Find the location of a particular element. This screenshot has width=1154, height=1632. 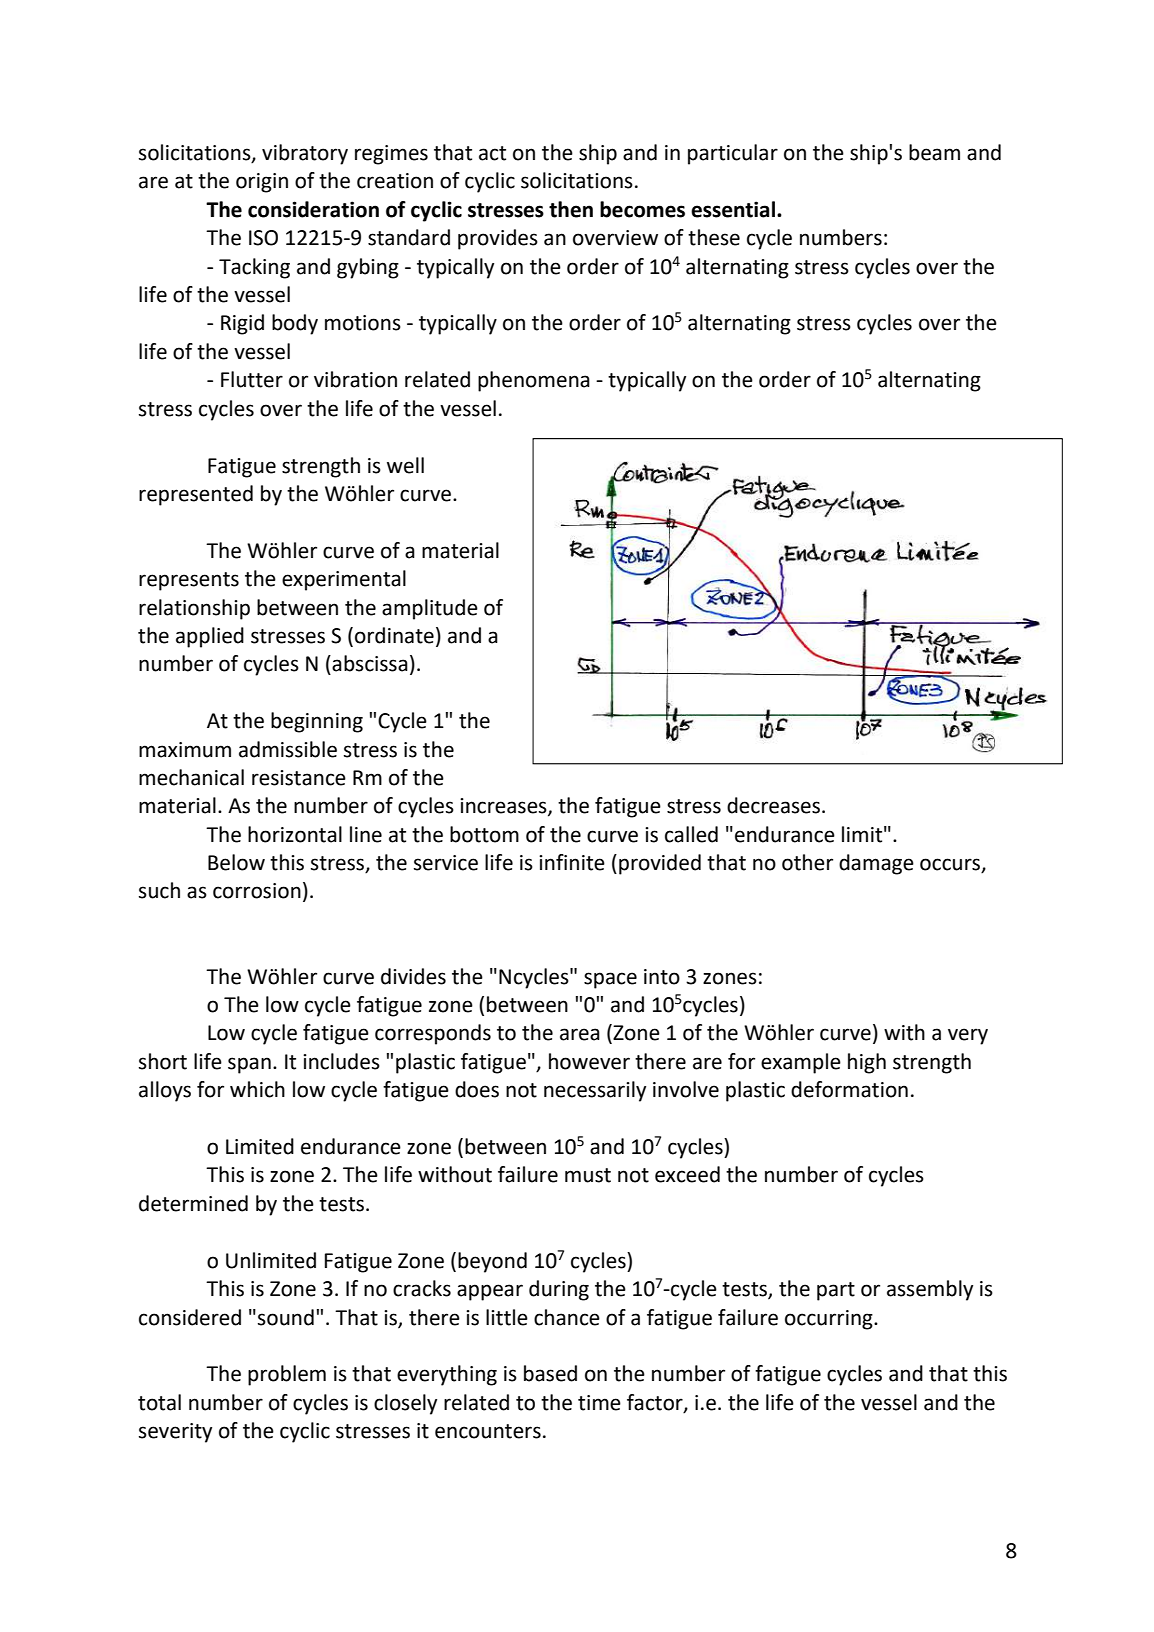

span is located at coordinates (249, 1065).
